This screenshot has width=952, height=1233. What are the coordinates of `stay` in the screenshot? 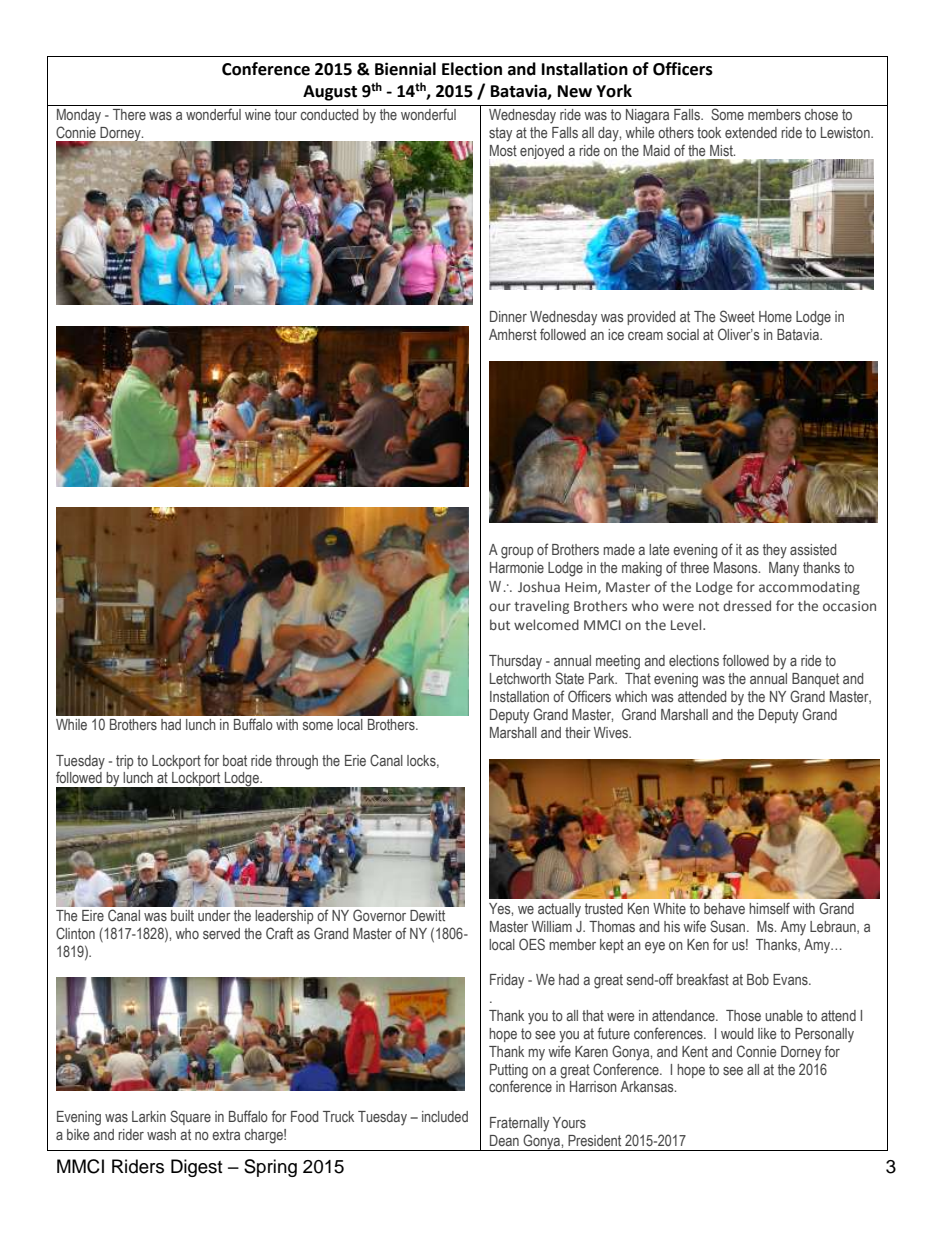 It's located at (500, 134).
